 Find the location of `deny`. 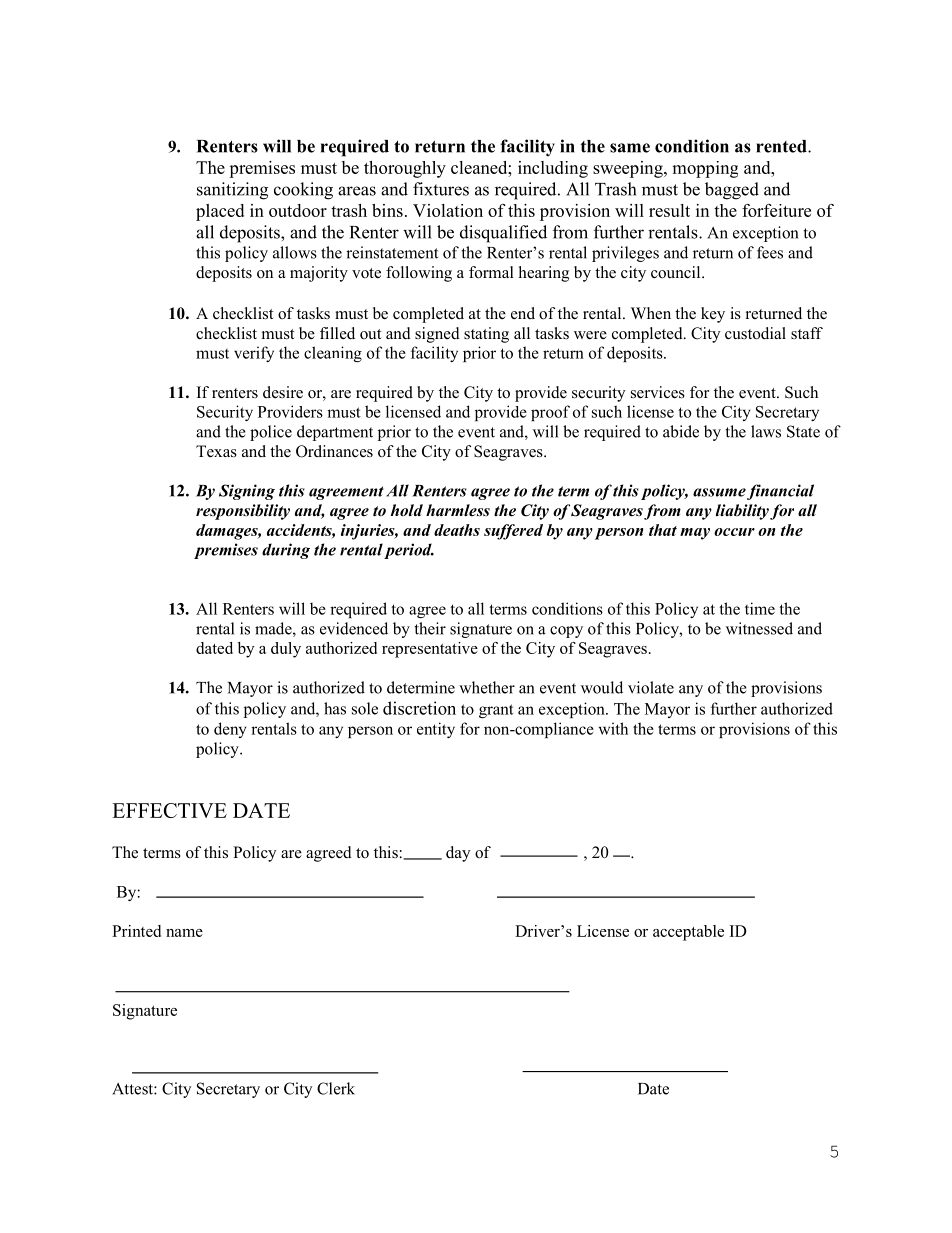

deny is located at coordinates (230, 730).
